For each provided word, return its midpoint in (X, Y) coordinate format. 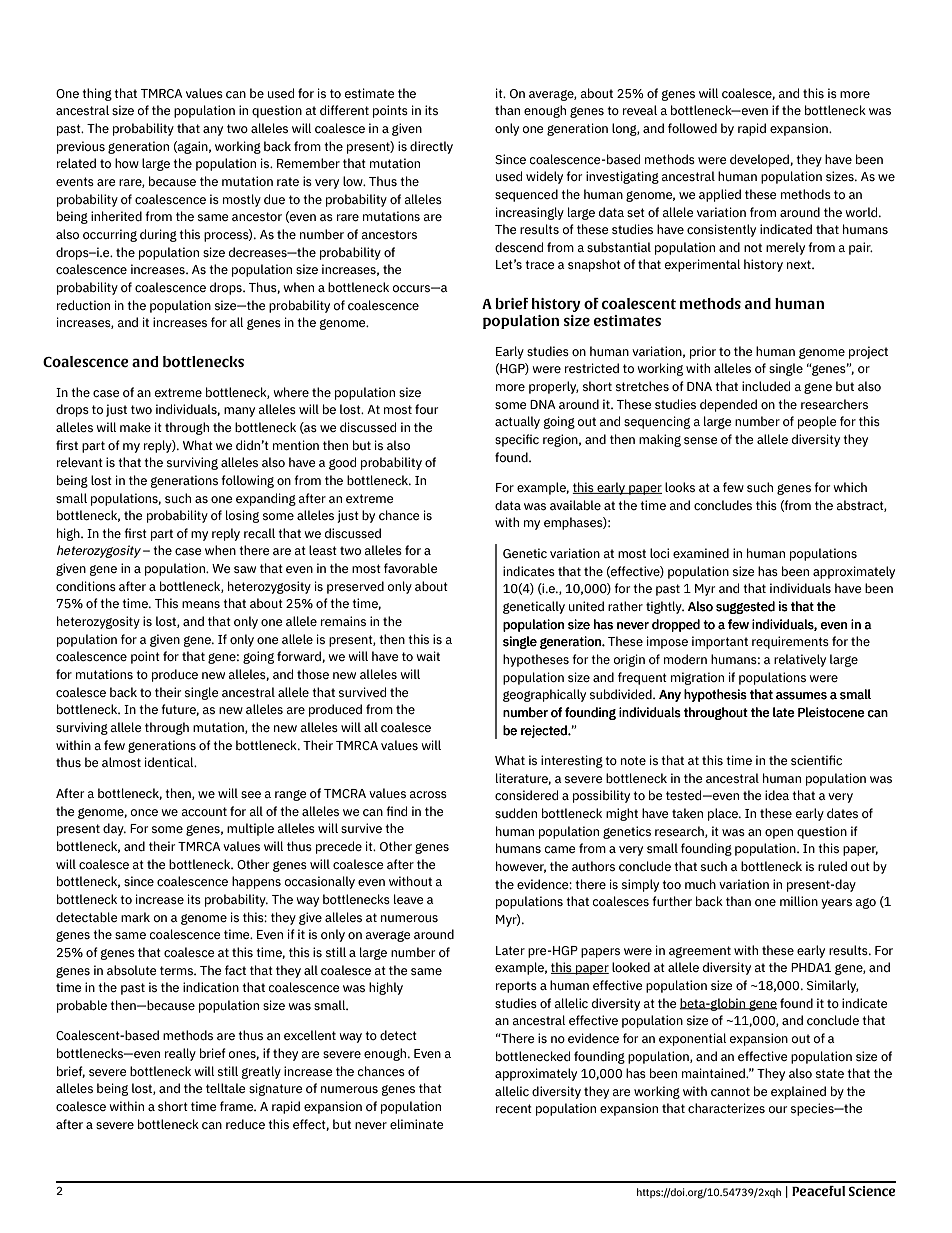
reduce (245, 1124)
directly (431, 147)
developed (760, 160)
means (201, 604)
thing (97, 94)
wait (428, 656)
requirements (790, 642)
